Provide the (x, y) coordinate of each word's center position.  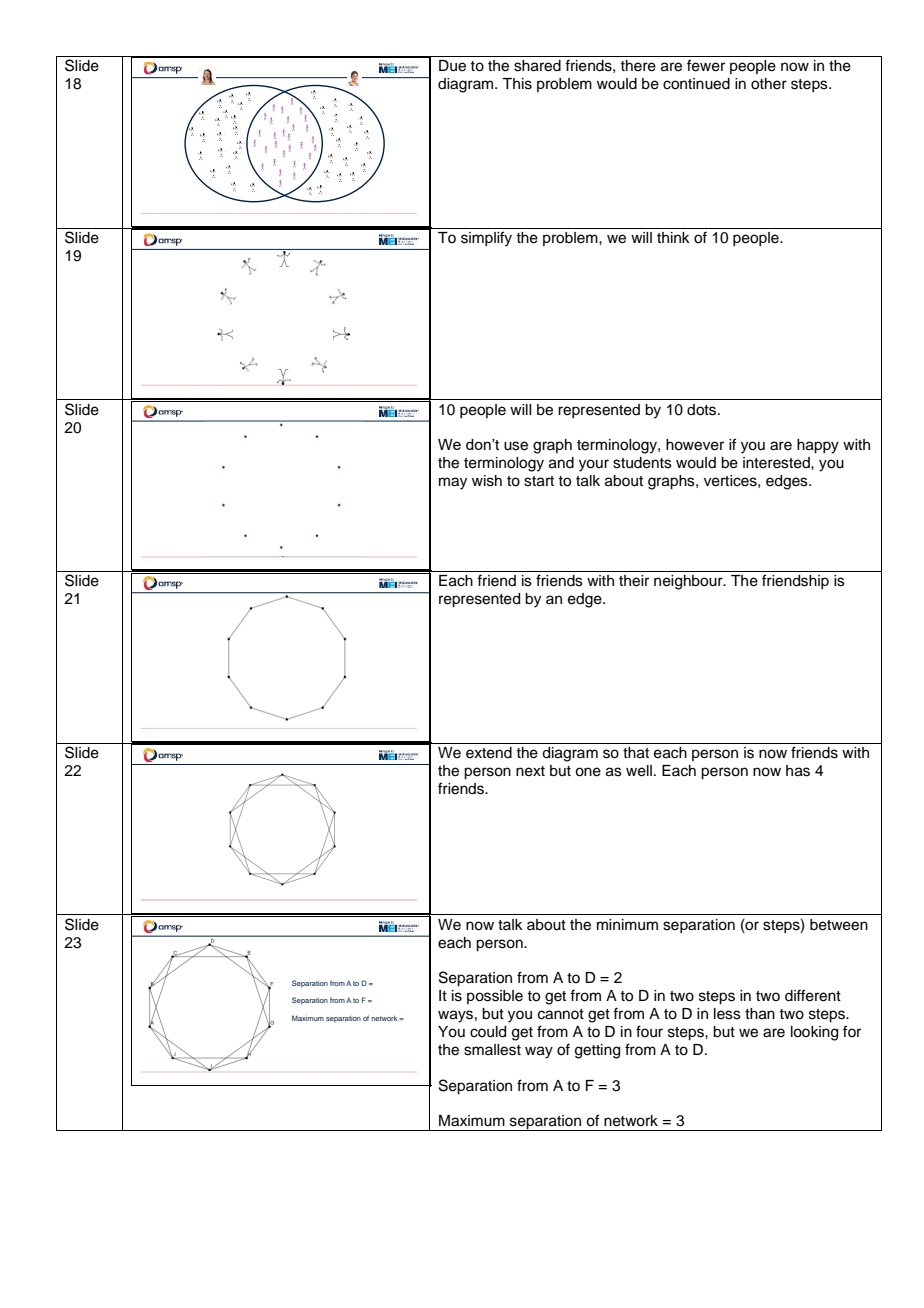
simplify (486, 239)
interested (777, 463)
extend (489, 753)
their (634, 581)
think (673, 237)
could (488, 1032)
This (517, 84)
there (638, 66)
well (639, 771)
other (769, 84)
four (649, 1031)
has (798, 771)
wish (487, 481)
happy (818, 446)
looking (814, 1033)
